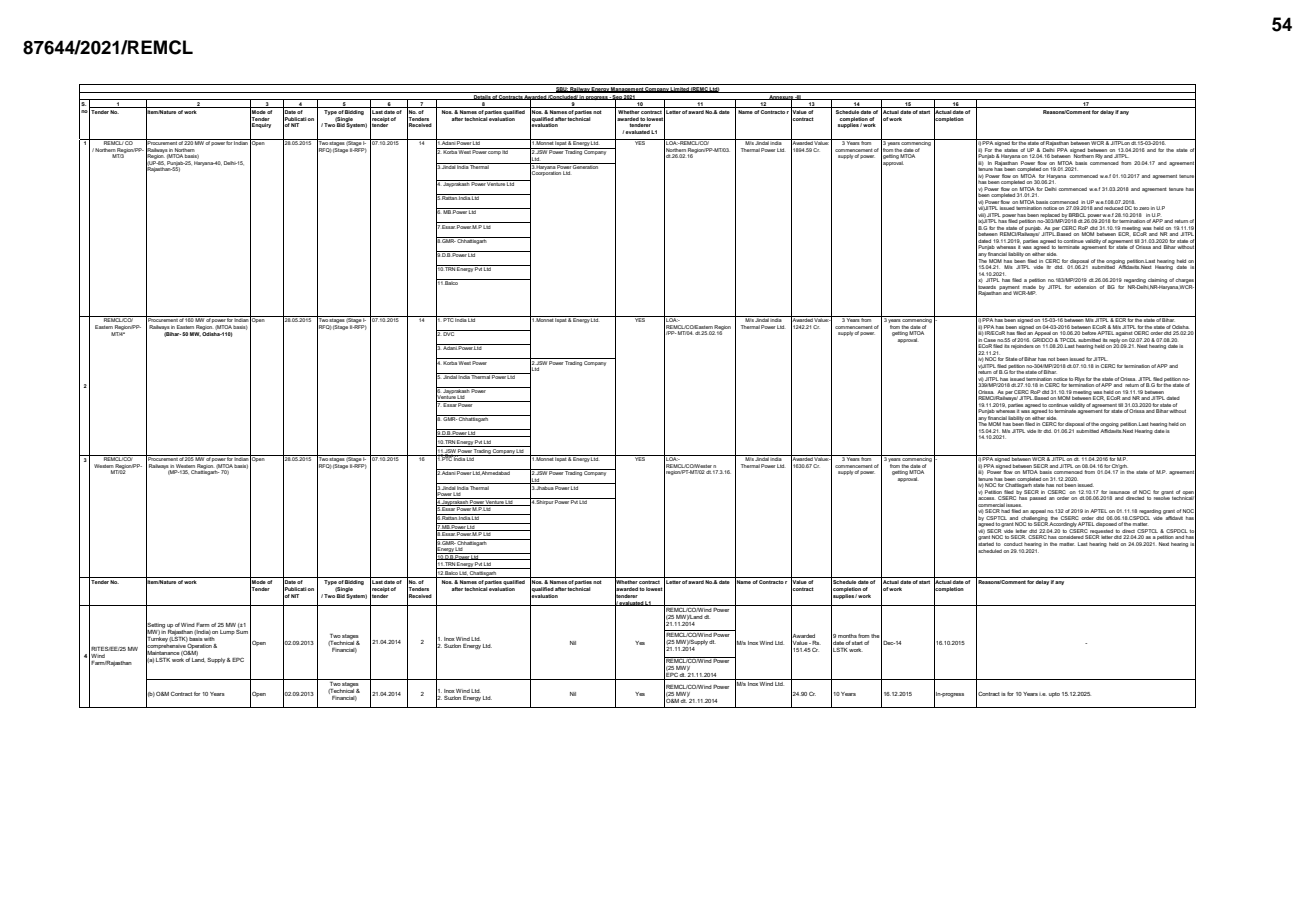 The width and height of the page is (1308, 924). Describe the element at coordinates (1054, 694) in the page. I see `upto` at that location.
